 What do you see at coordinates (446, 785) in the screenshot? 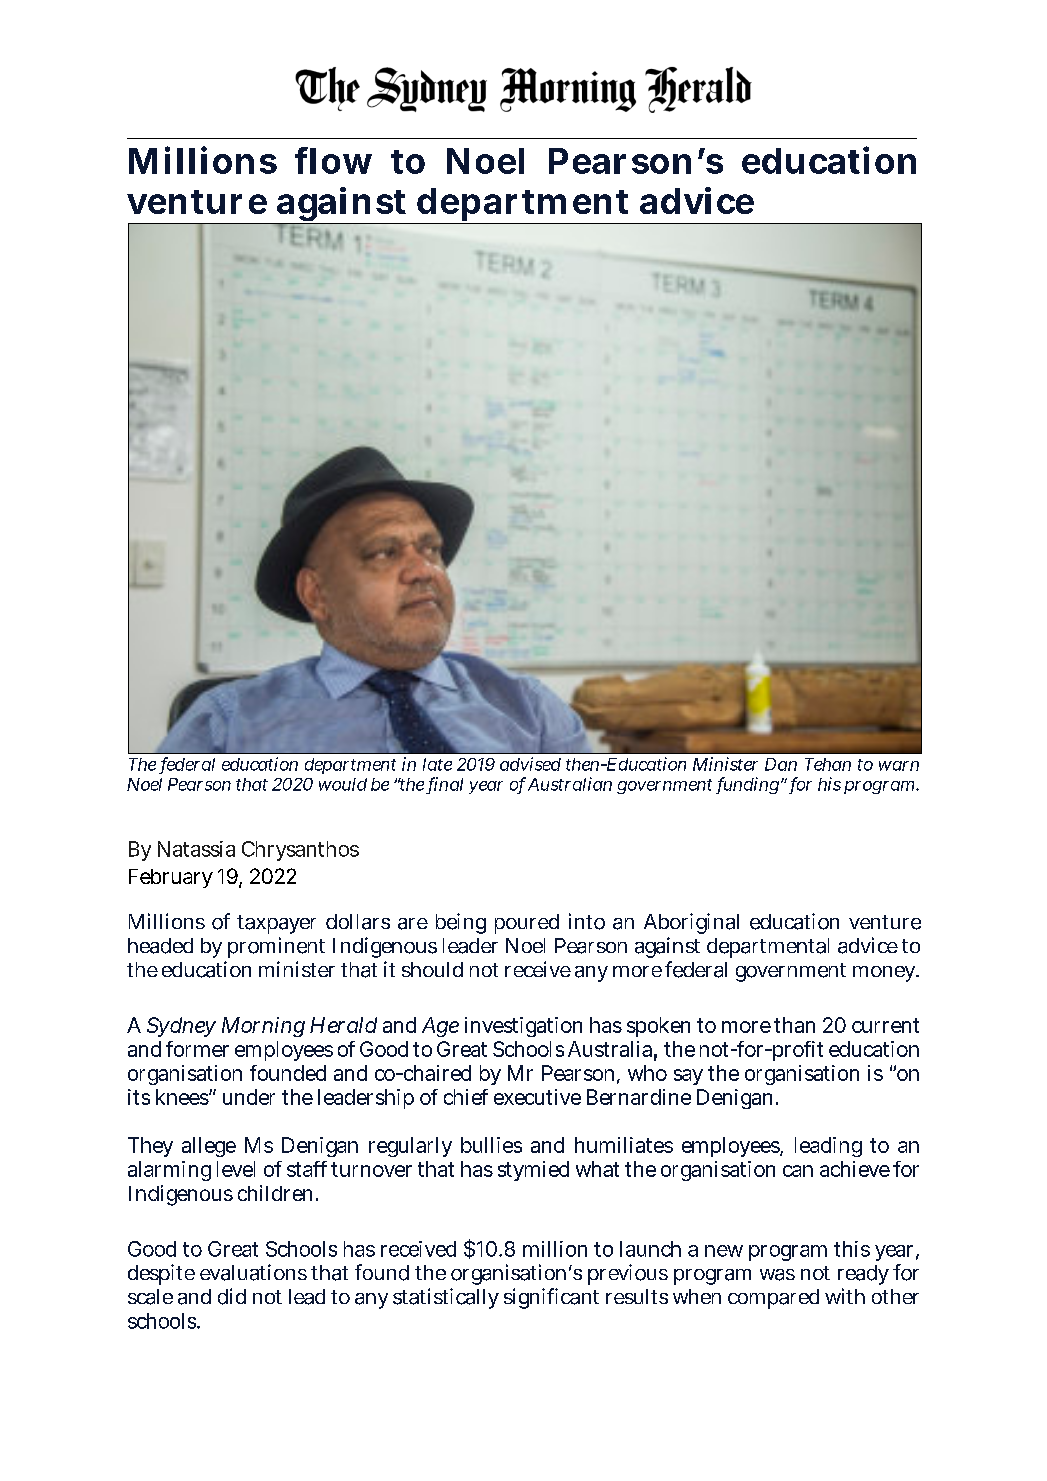
I see `final` at bounding box center [446, 785].
